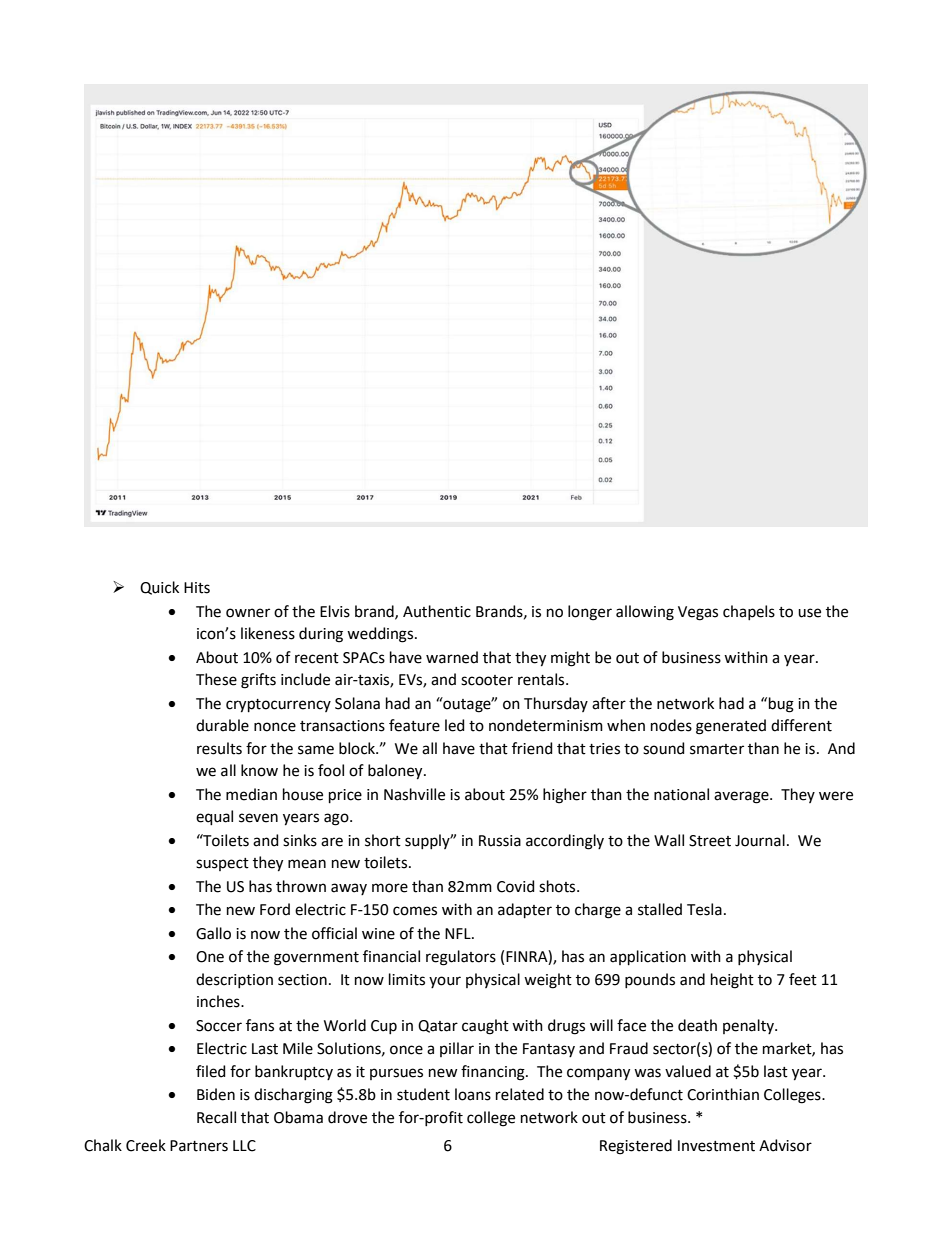 This image has width=952, height=1233. What do you see at coordinates (445, 982) in the image?
I see `your` at bounding box center [445, 982].
